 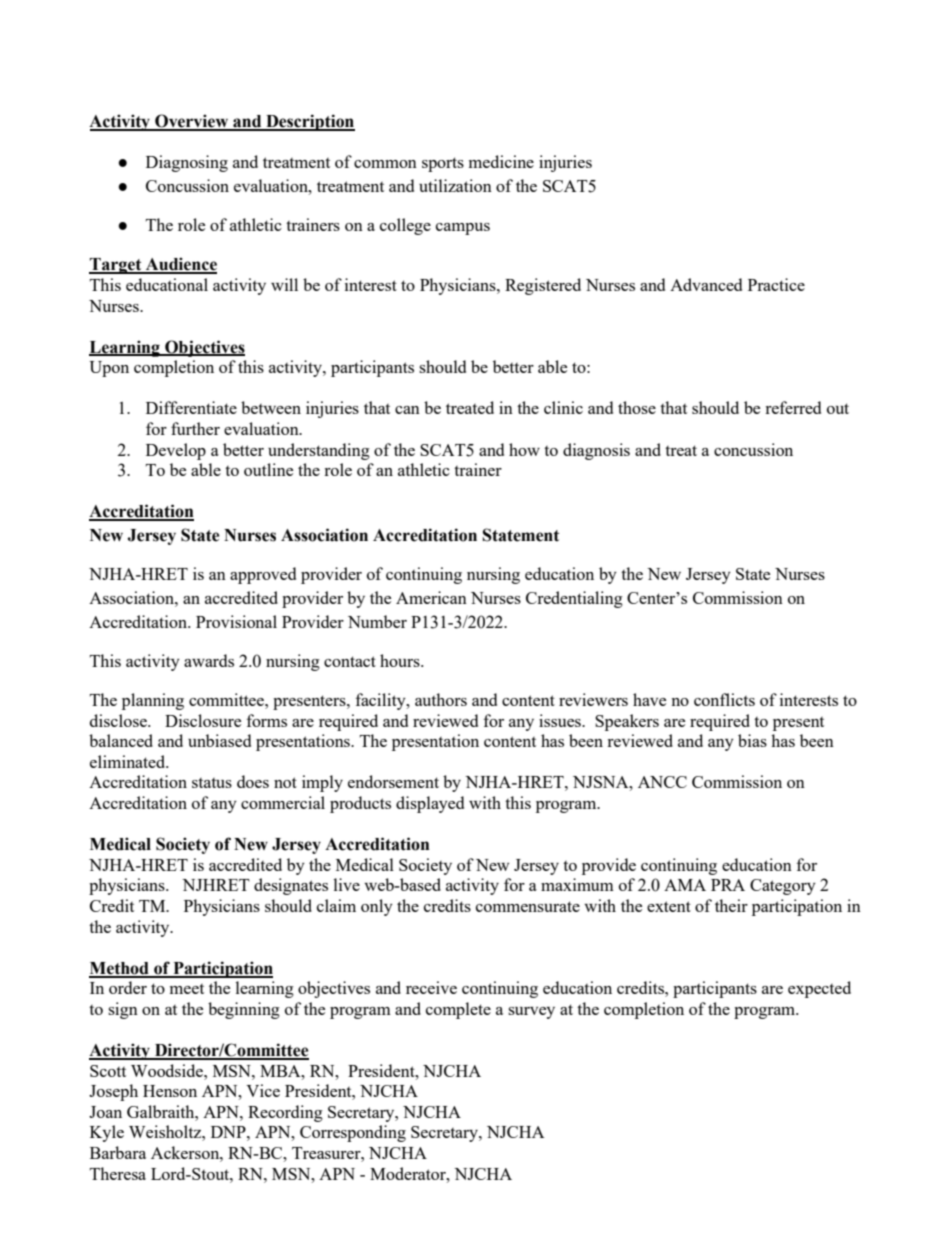 I want to click on sports, so click(x=443, y=164).
